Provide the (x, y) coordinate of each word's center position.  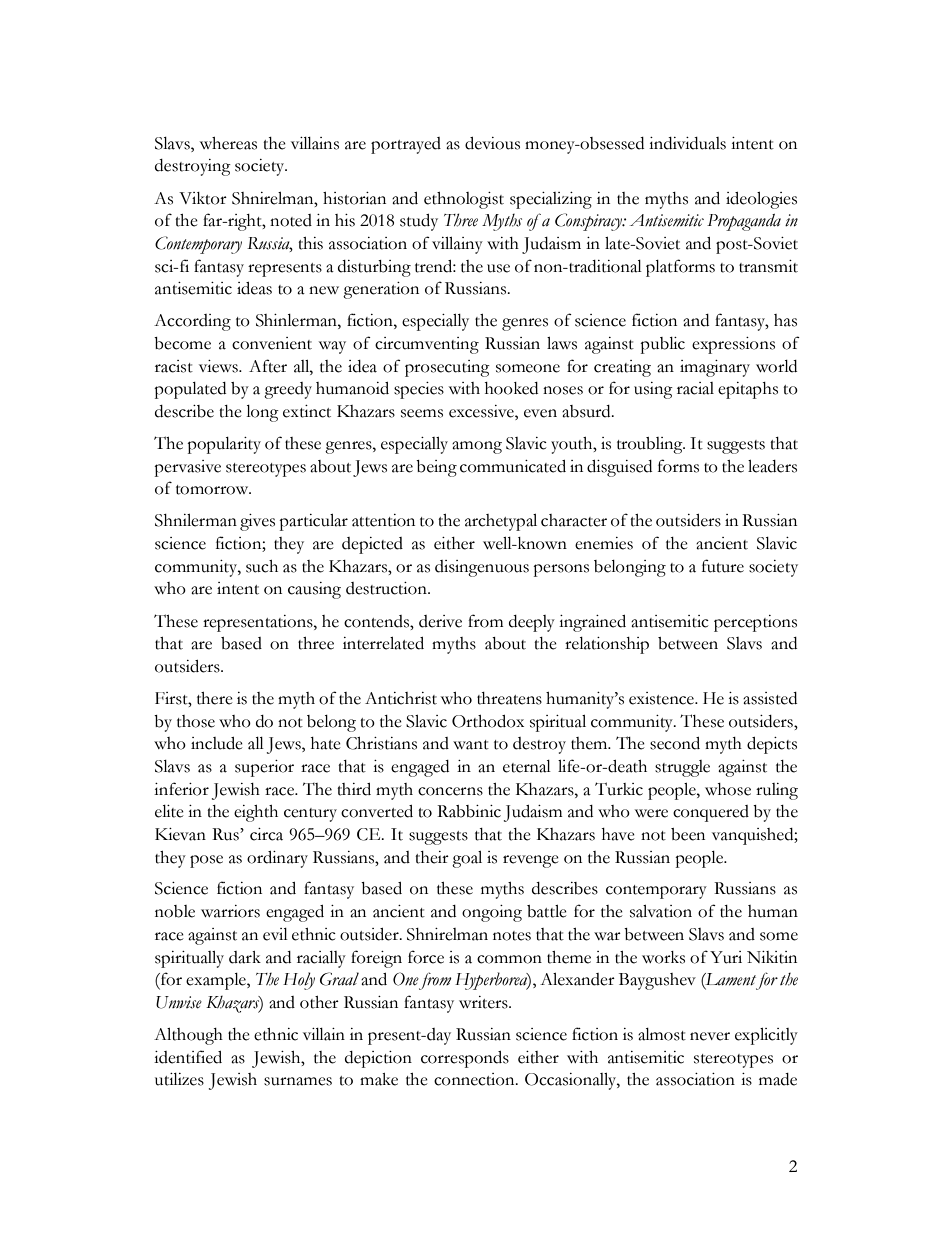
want (471, 745)
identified (188, 1057)
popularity (224, 445)
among (477, 447)
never (710, 1036)
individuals (687, 143)
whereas (228, 143)
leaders (772, 466)
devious (492, 143)
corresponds (465, 1059)
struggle (682, 768)
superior (264, 768)
